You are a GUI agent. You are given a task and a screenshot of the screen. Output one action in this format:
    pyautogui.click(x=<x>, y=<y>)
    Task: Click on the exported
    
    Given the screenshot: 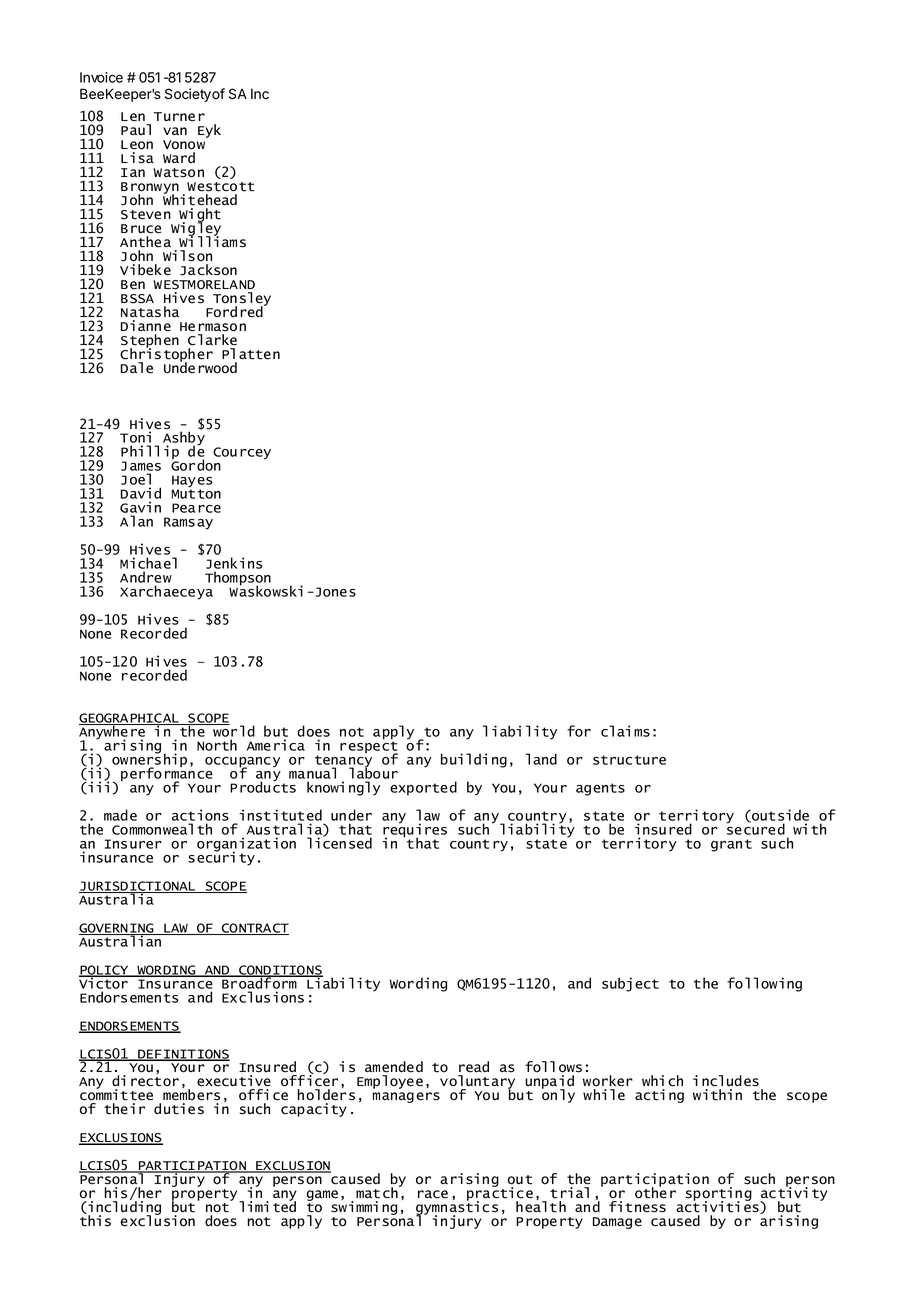 What is the action you would take?
    pyautogui.click(x=423, y=788)
